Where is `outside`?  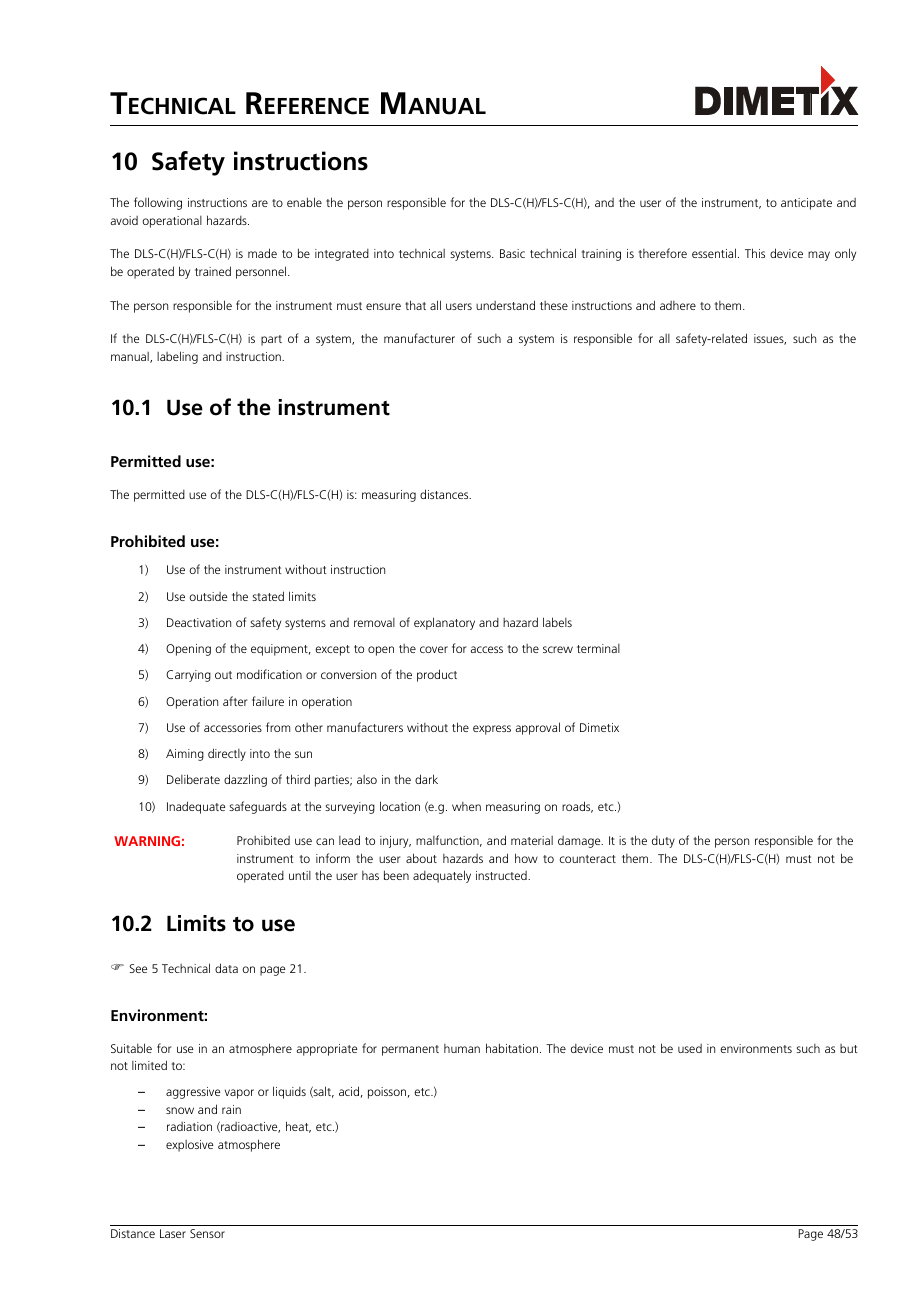 outside is located at coordinates (208, 596).
